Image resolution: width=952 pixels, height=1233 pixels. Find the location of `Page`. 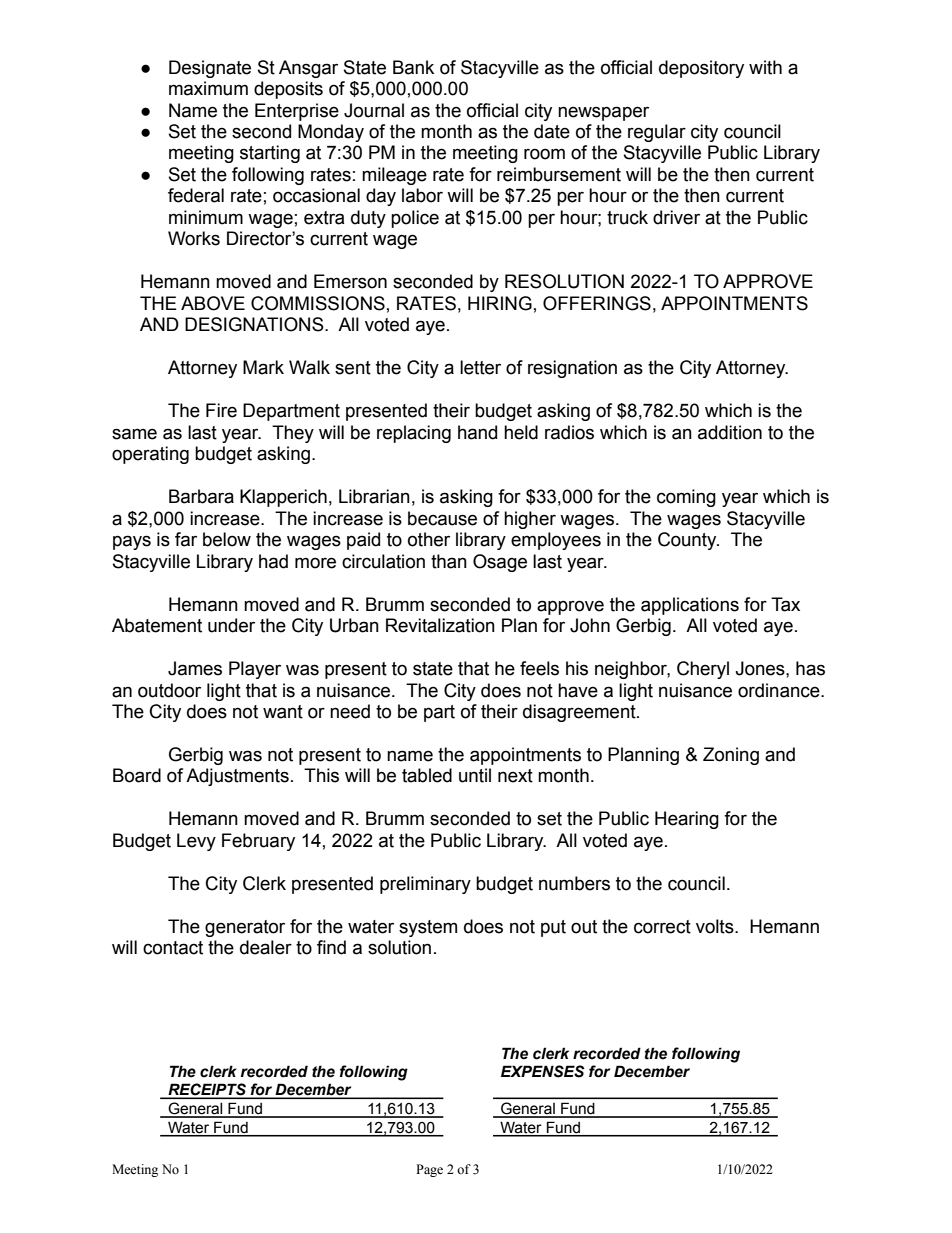

Page is located at coordinates (429, 1170).
